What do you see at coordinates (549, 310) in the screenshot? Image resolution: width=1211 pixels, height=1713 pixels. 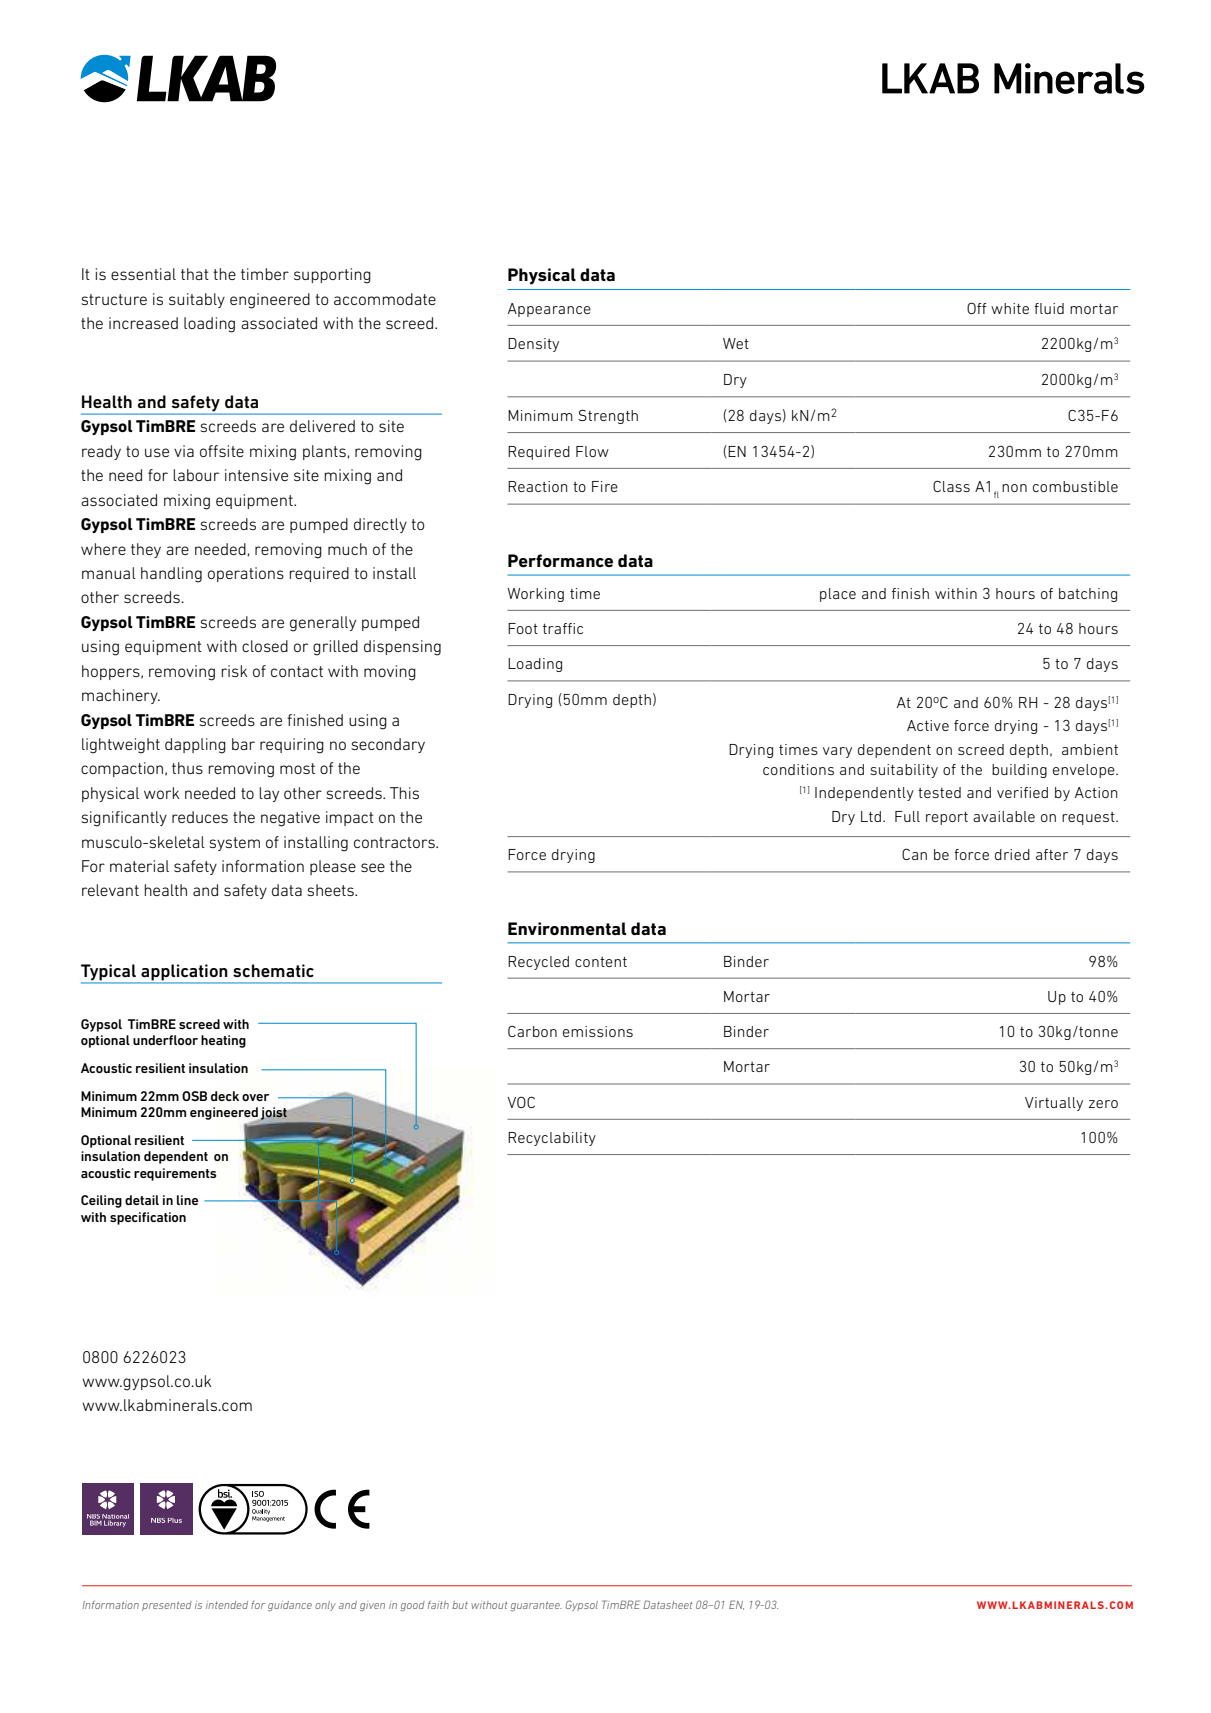 I see `Appearance` at bounding box center [549, 310].
